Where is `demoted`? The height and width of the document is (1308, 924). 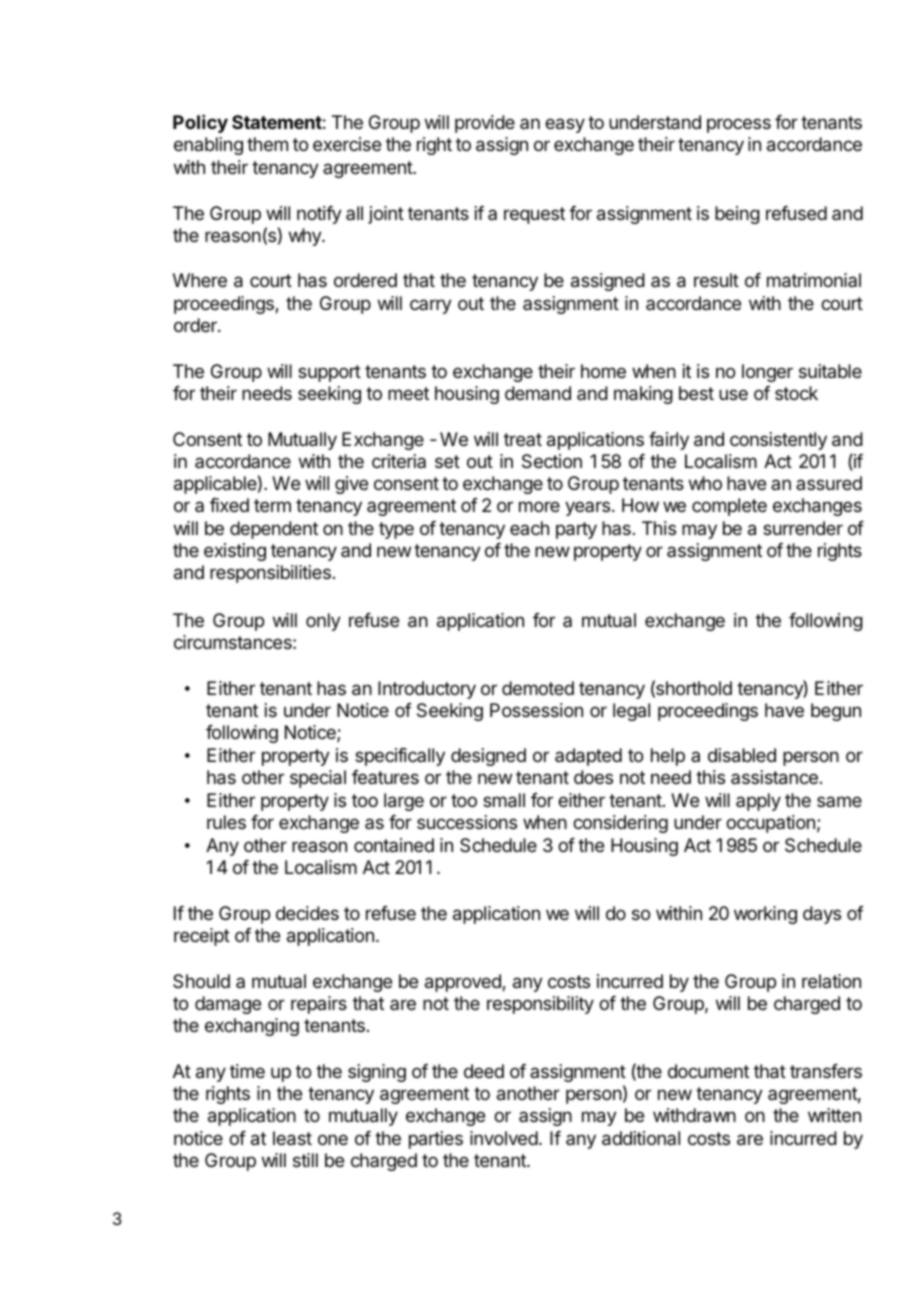 demoted is located at coordinates (538, 688).
